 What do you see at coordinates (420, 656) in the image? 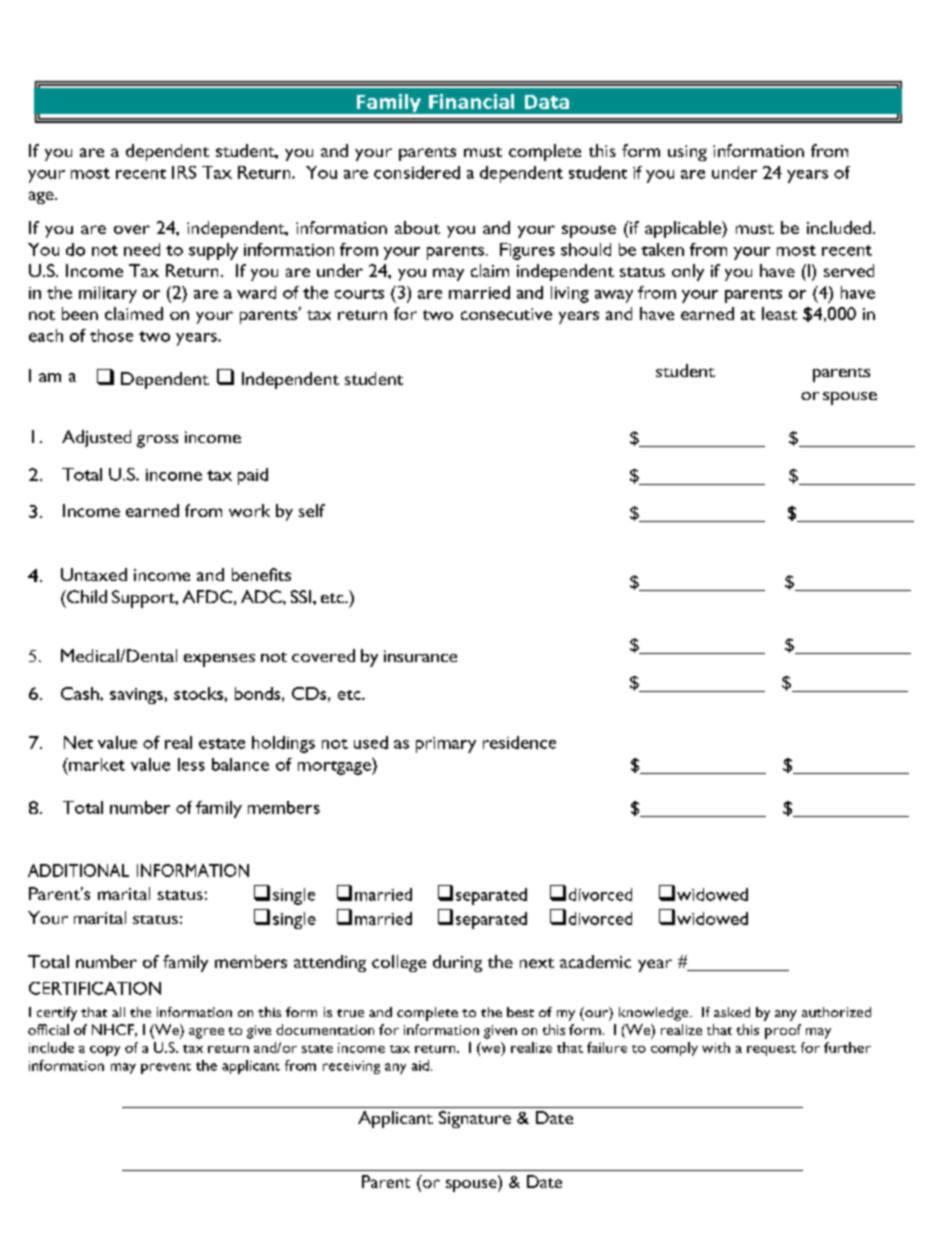
I see `insurance` at bounding box center [420, 656].
